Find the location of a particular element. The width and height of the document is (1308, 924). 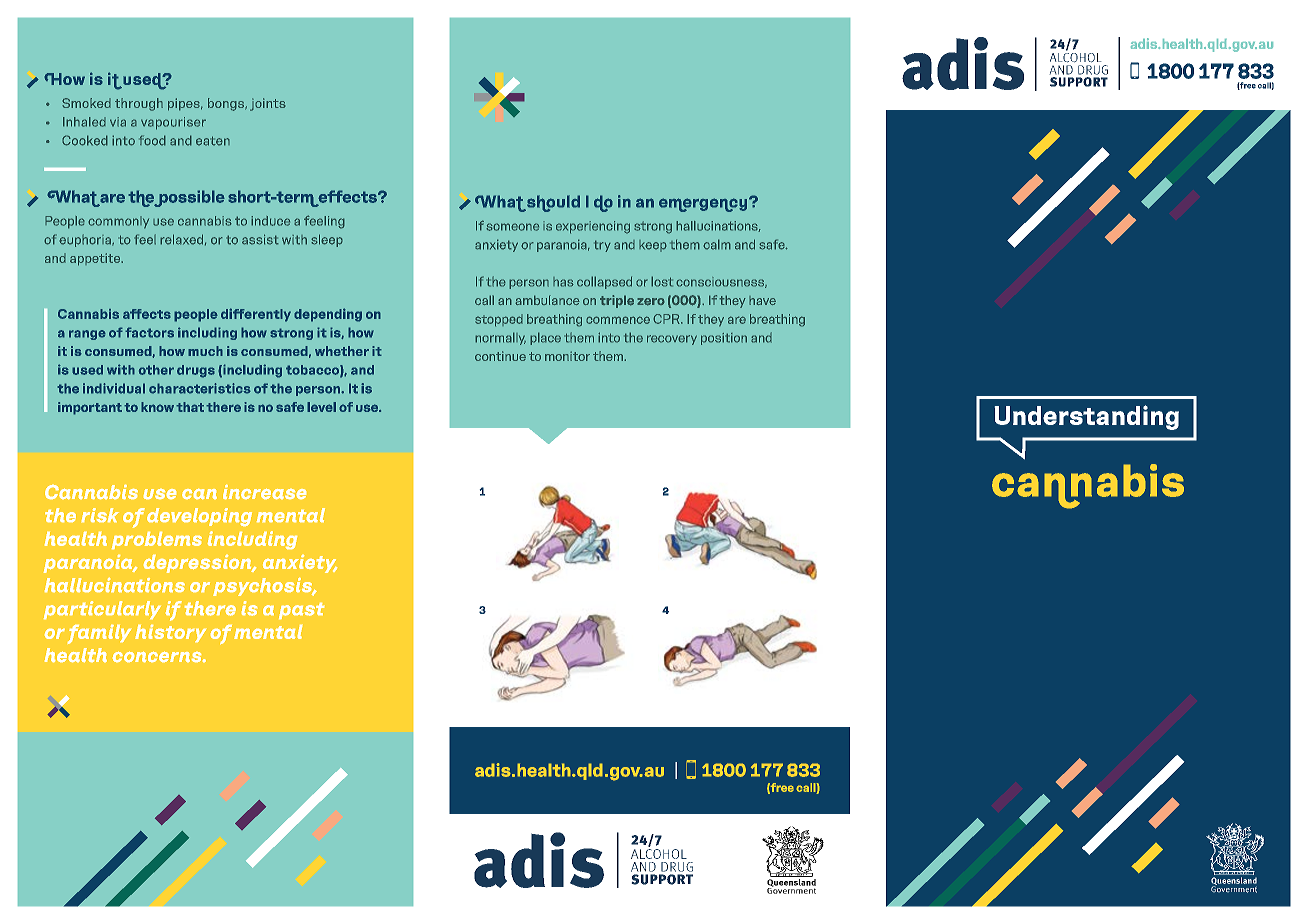

increase is located at coordinates (264, 492).
